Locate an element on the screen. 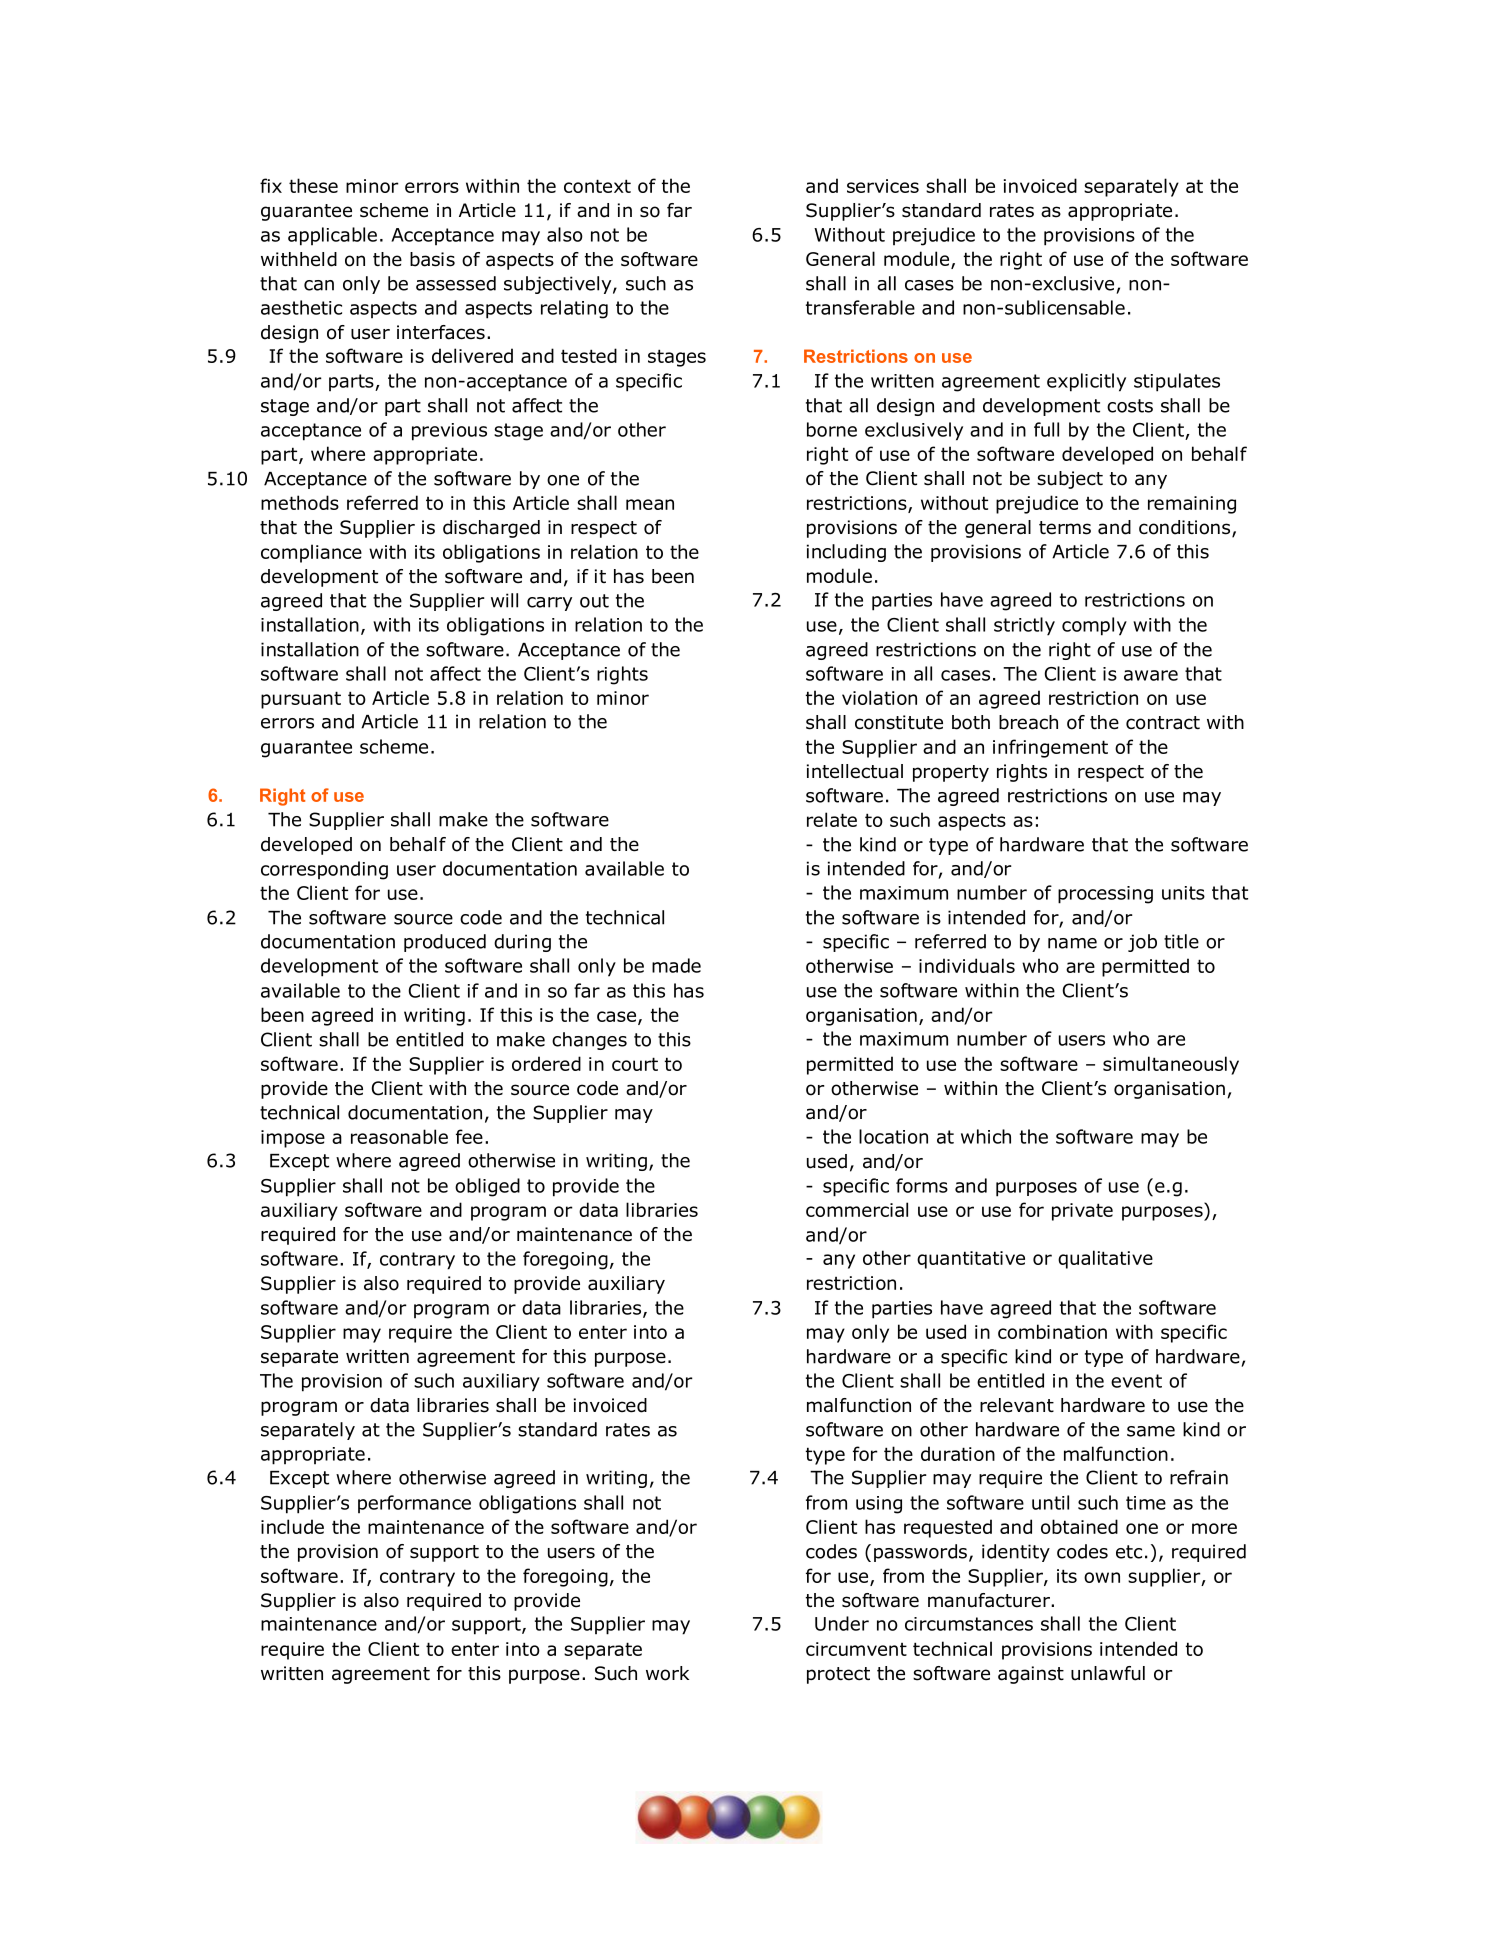 The image size is (1494, 1933). services is located at coordinates (883, 186).
